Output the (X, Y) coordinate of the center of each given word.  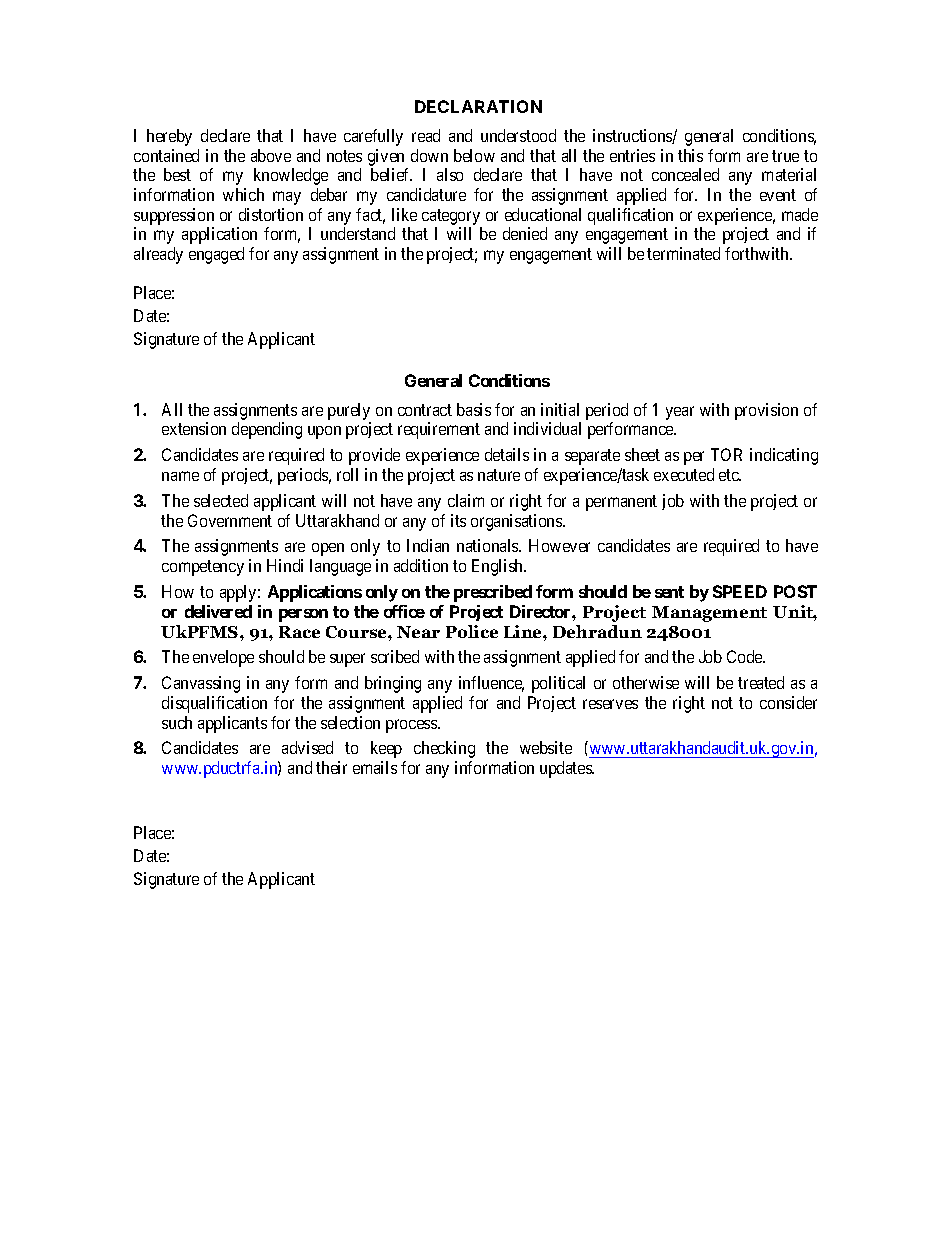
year (680, 413)
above (271, 155)
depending (267, 430)
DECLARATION (478, 106)
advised (307, 747)
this (690, 155)
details (507, 454)
